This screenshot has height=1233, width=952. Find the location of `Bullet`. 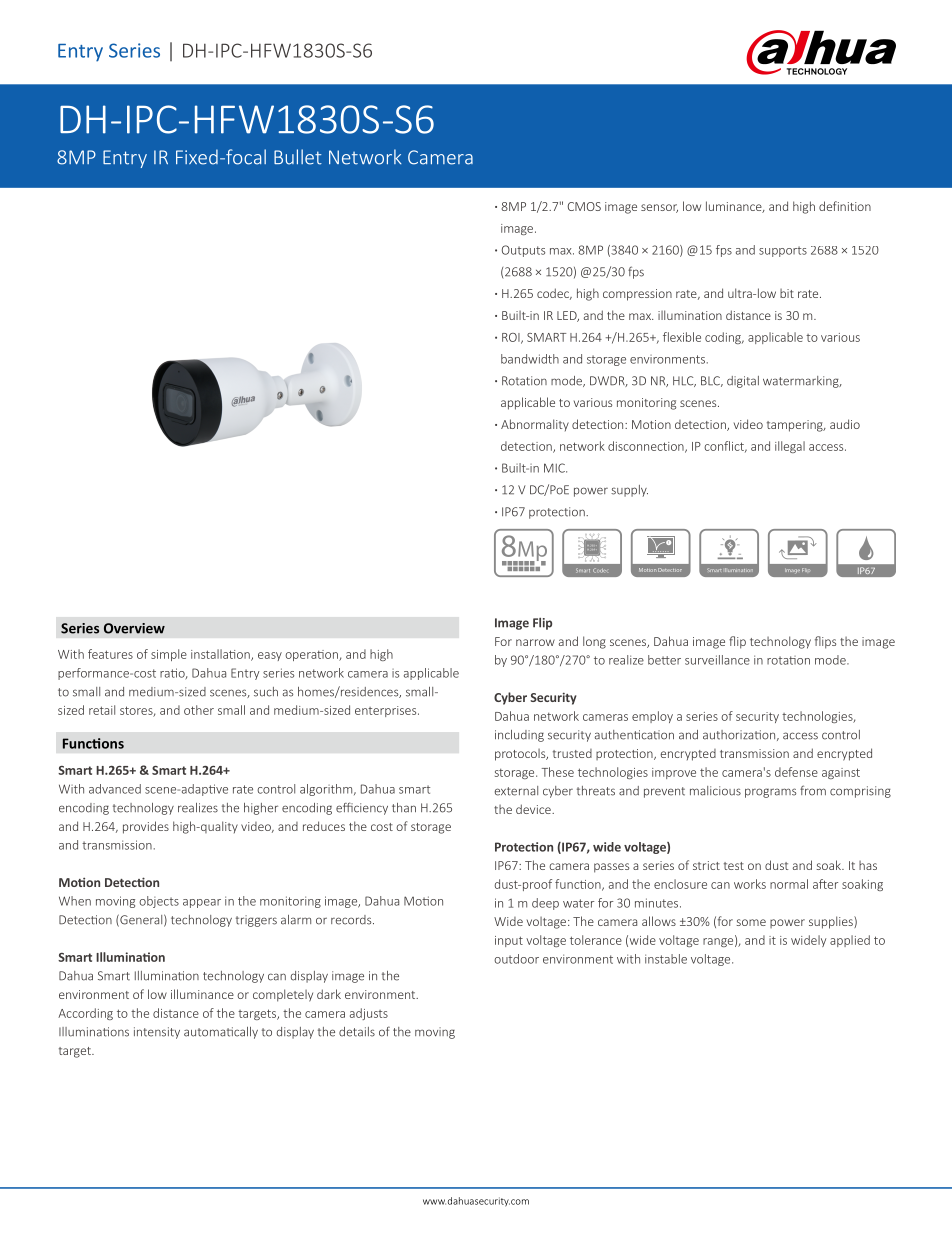

Bullet is located at coordinates (298, 157).
